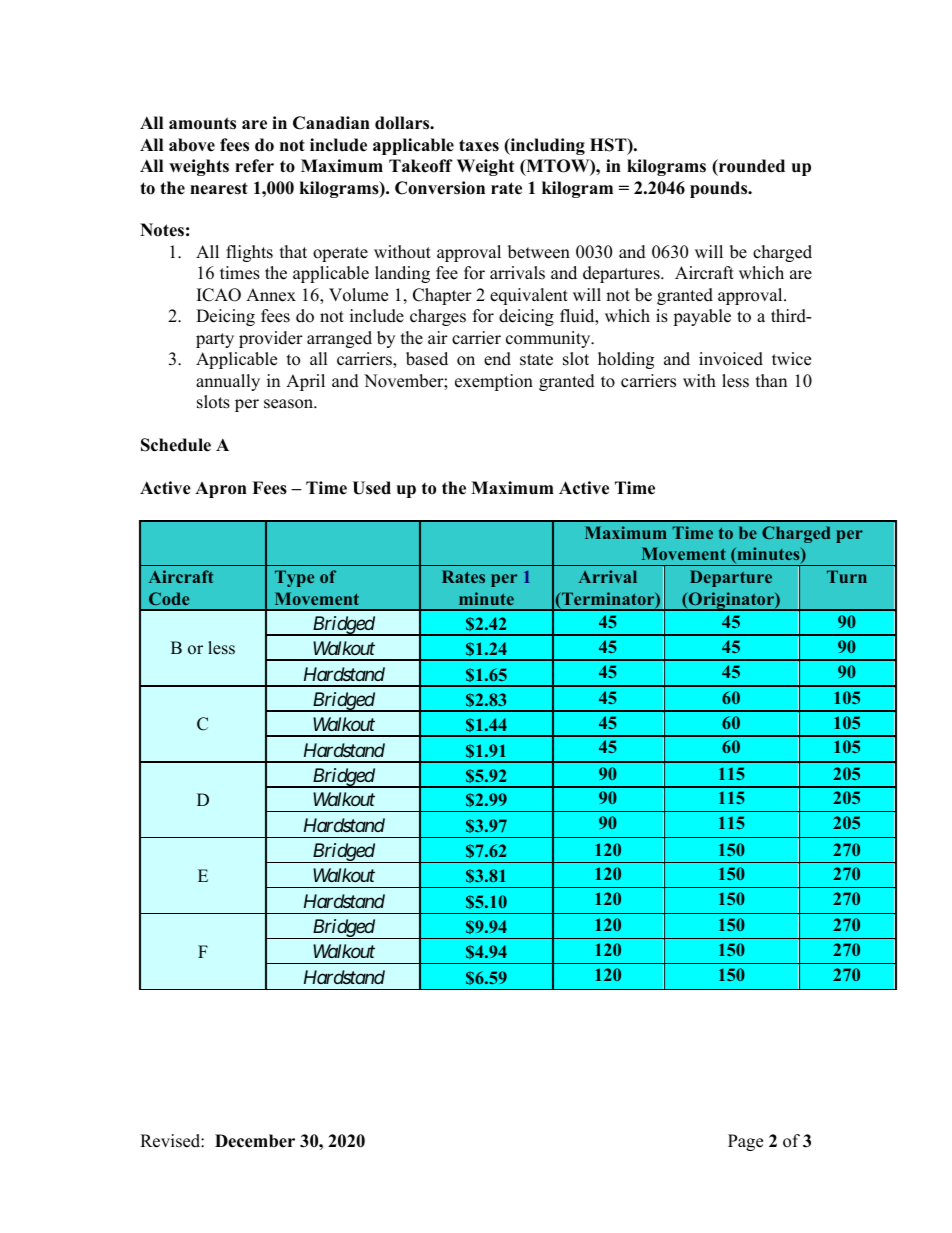  Describe the element at coordinates (479, 145) in the page. I see `taxes` at that location.
